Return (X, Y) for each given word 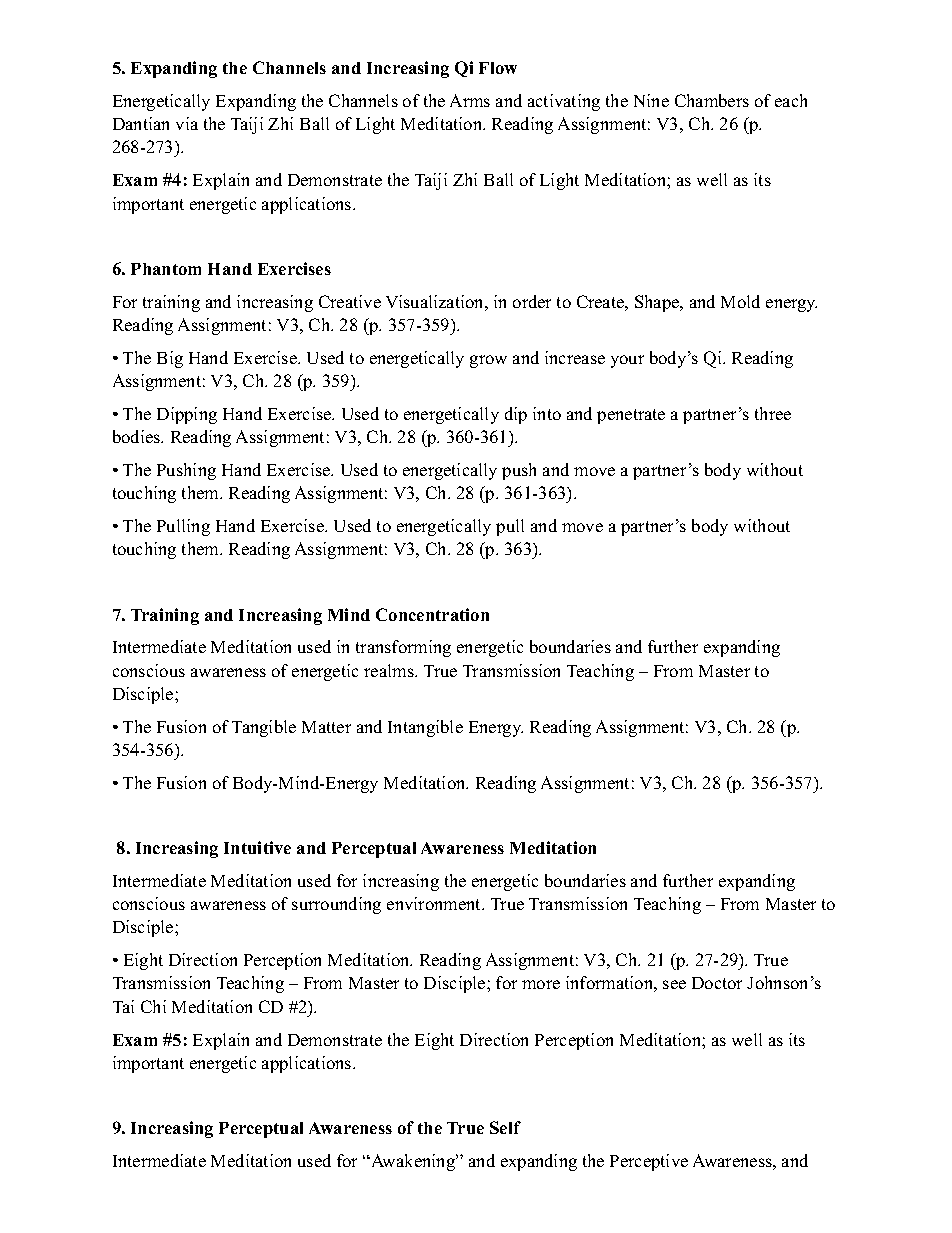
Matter (326, 727)
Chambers (712, 100)
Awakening (413, 1162)
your (627, 361)
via (187, 123)
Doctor (717, 983)
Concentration (432, 614)
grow (488, 361)
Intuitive (257, 847)
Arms (470, 100)
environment (435, 903)
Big (170, 359)
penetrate (631, 416)
